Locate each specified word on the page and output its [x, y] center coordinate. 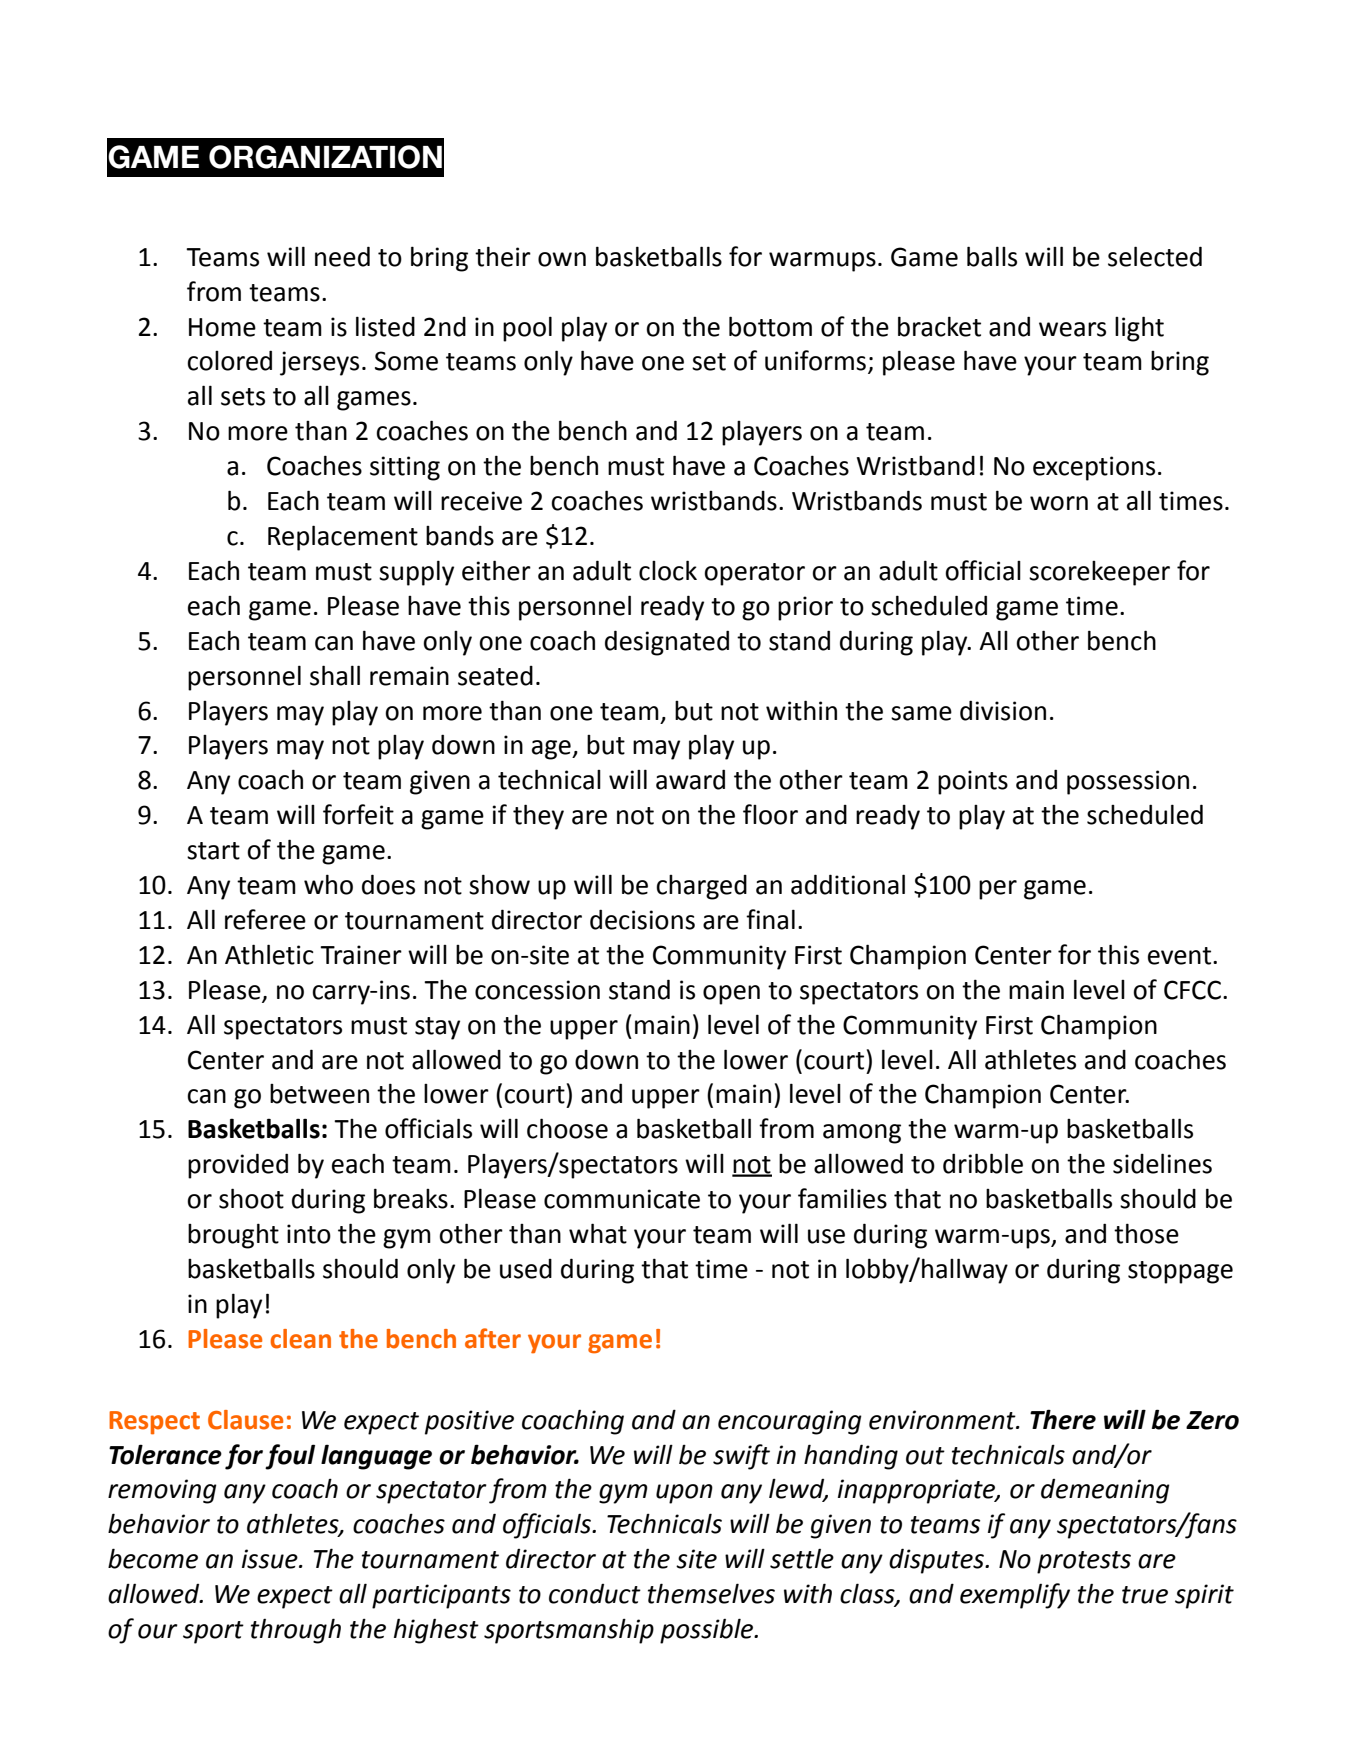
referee [265, 919]
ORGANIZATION [325, 157]
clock [668, 570]
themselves [711, 1593]
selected [1155, 256]
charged [701, 887]
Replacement [343, 538]
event [1181, 956]
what [598, 1233]
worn [1059, 503]
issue [271, 1559]
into [309, 1234]
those [1146, 1233]
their [503, 256]
